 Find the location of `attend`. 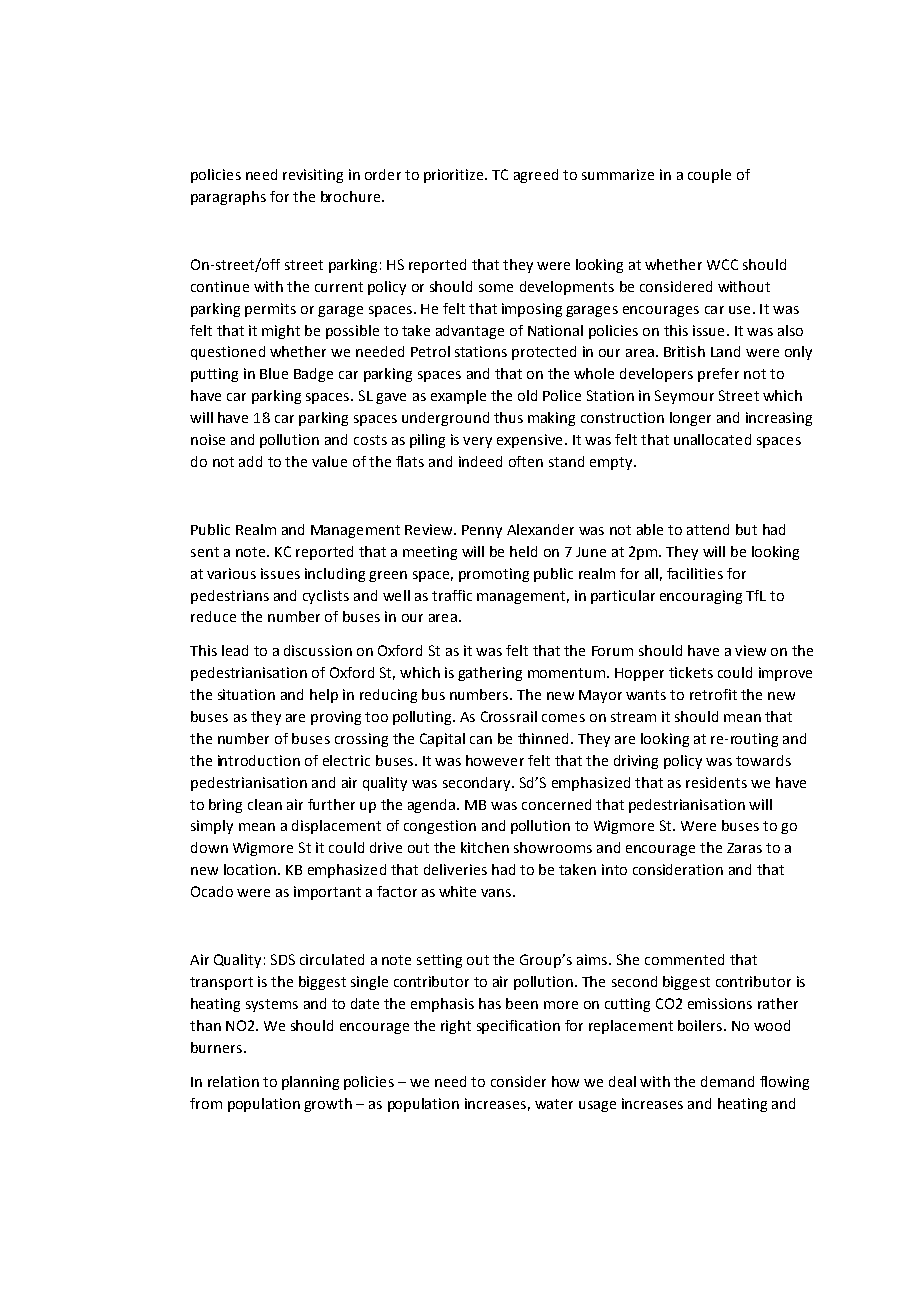

attend is located at coordinates (708, 529).
